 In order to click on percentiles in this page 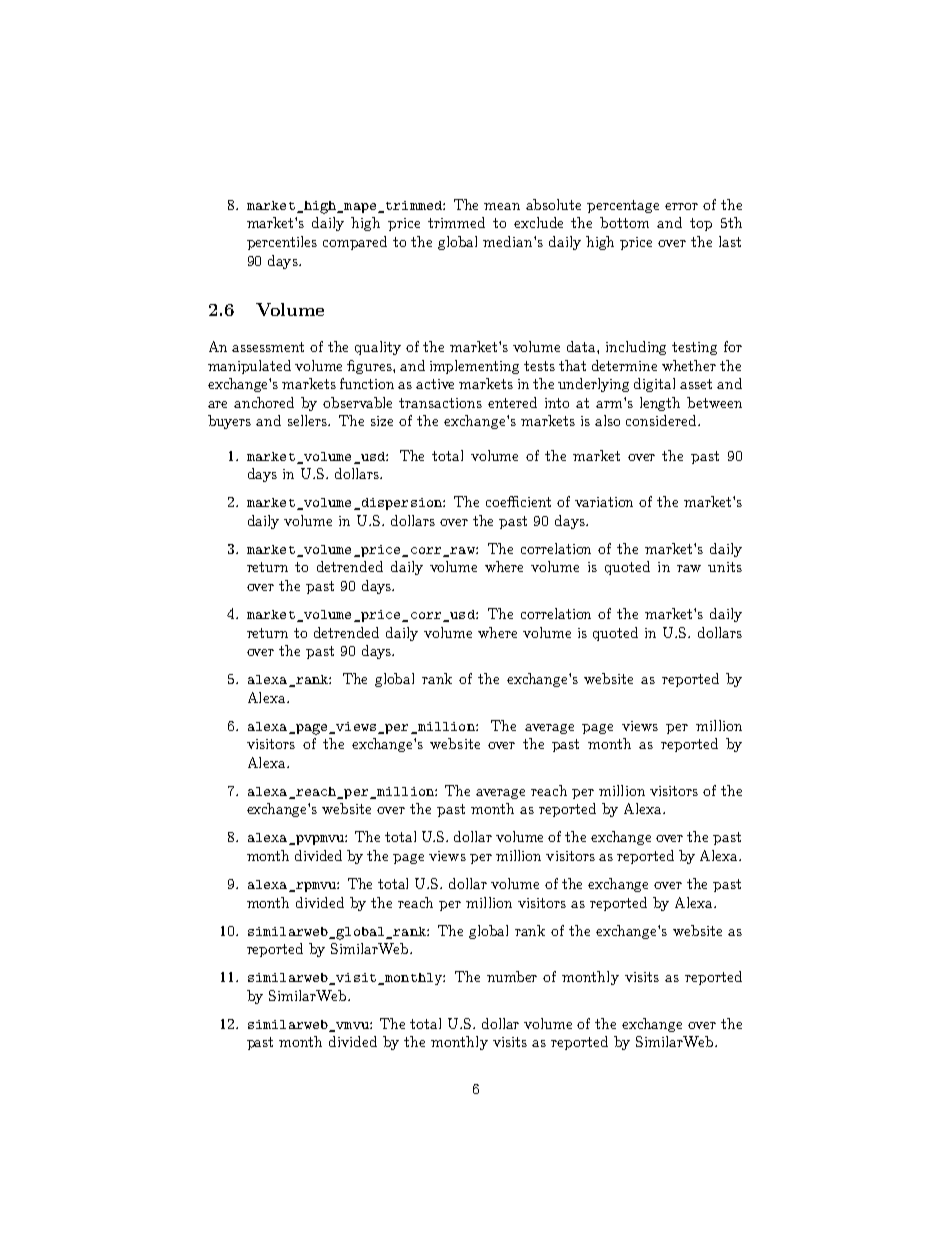, I will do `click(282, 243)`.
